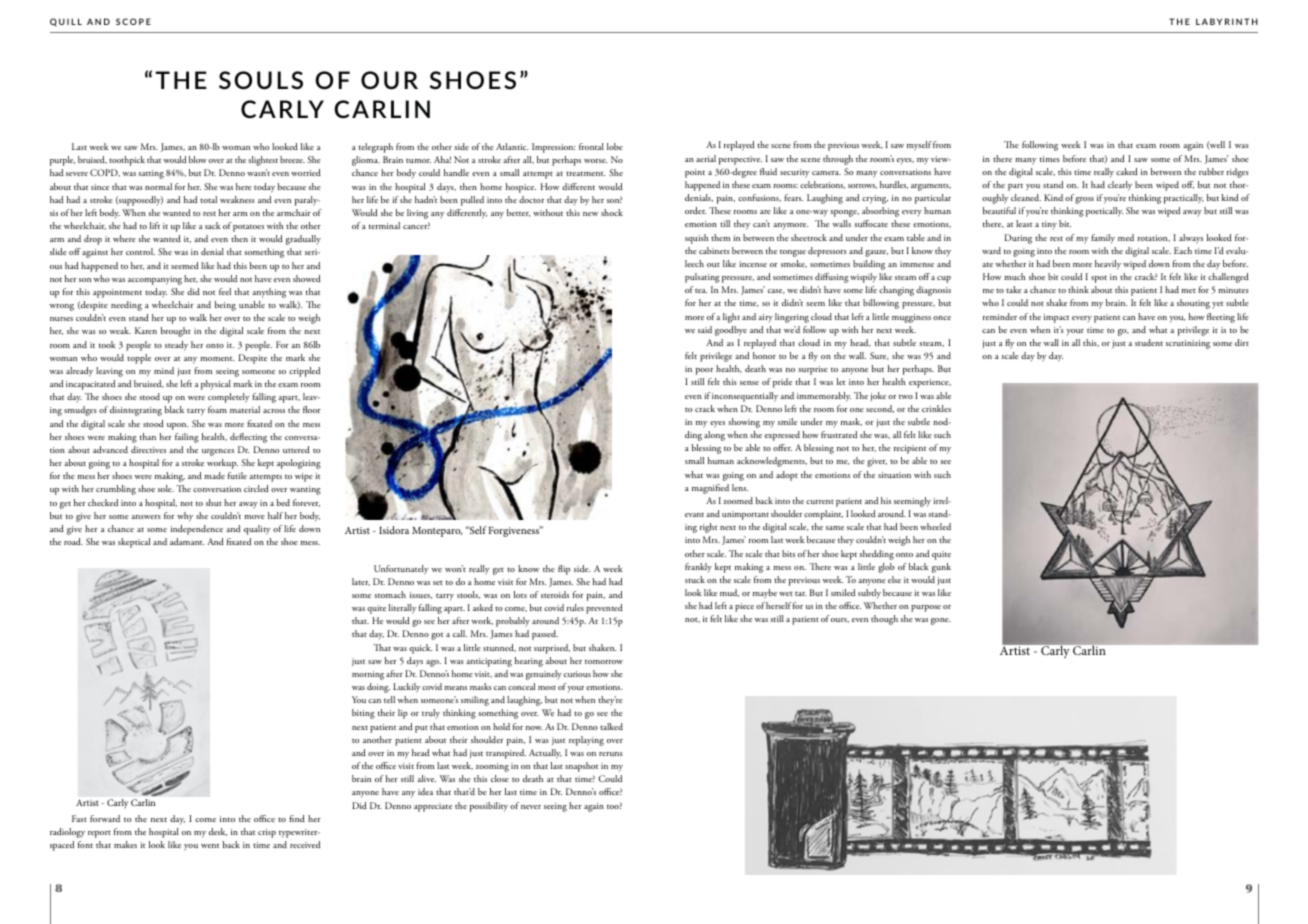  I want to click on never, so click(531, 807).
